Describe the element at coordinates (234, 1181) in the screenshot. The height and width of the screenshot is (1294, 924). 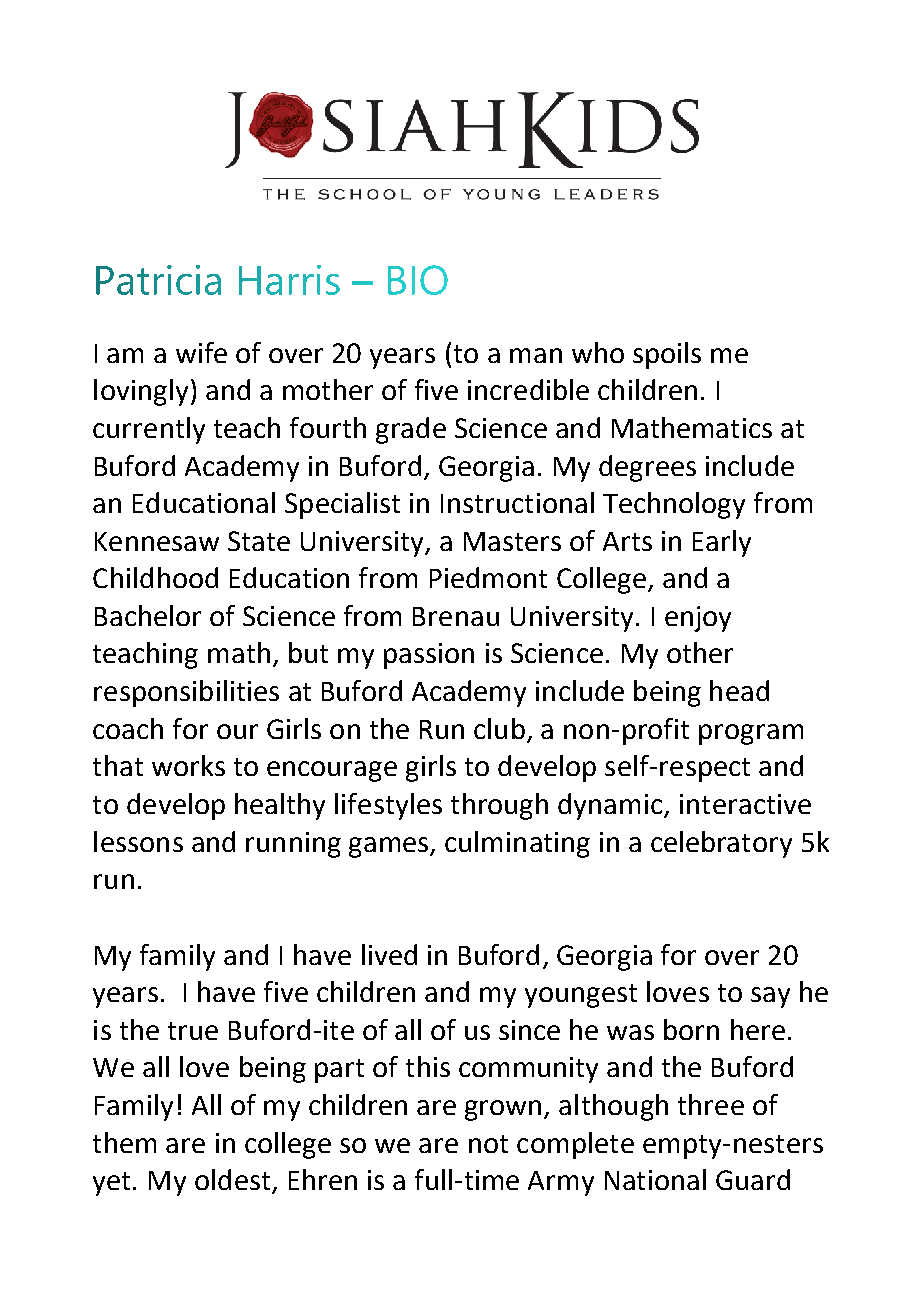
I see `oldest` at that location.
